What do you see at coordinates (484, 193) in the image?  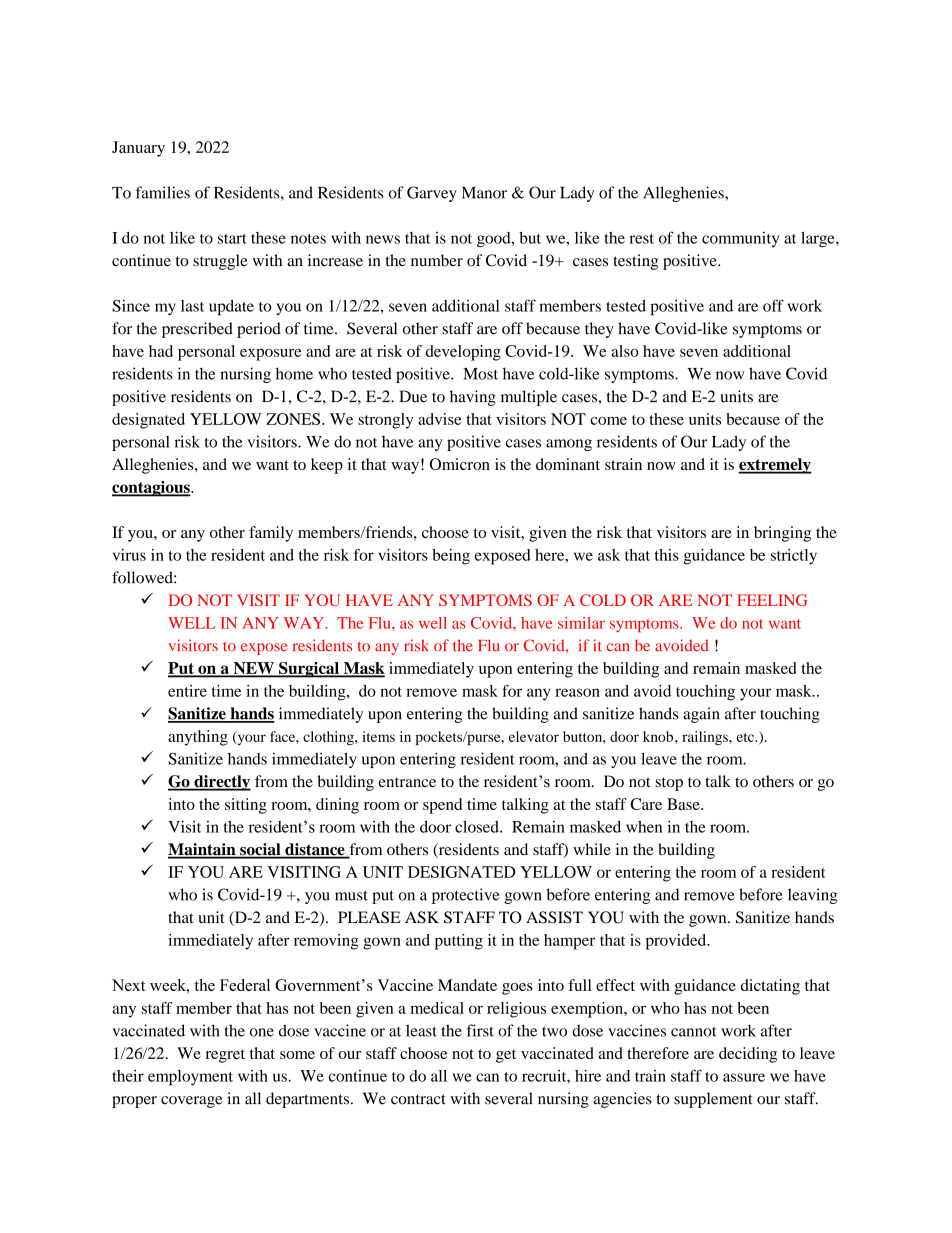 I see `Manor` at bounding box center [484, 193].
